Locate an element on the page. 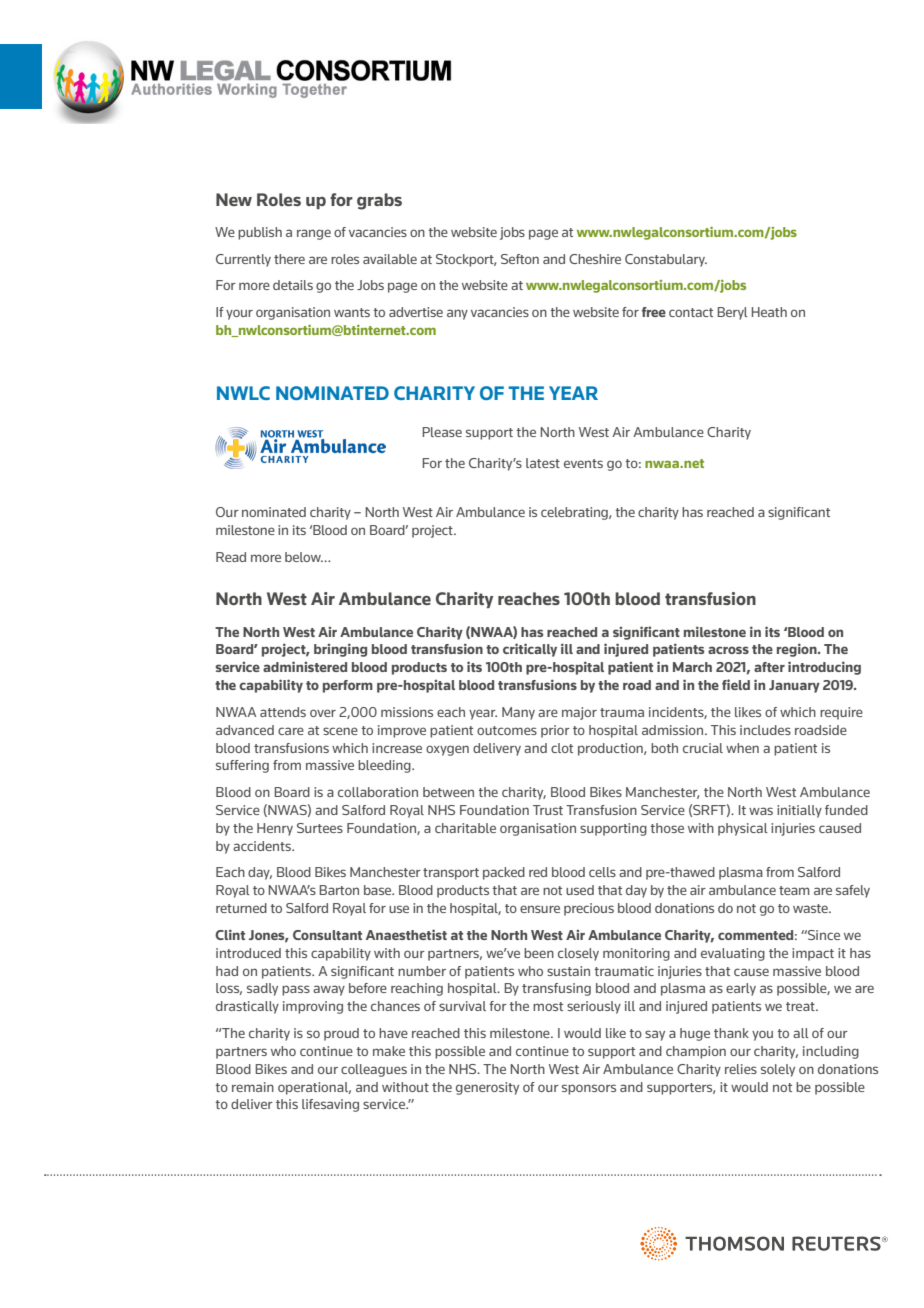 This image has height=1308, width=924. critically is located at coordinates (530, 650).
